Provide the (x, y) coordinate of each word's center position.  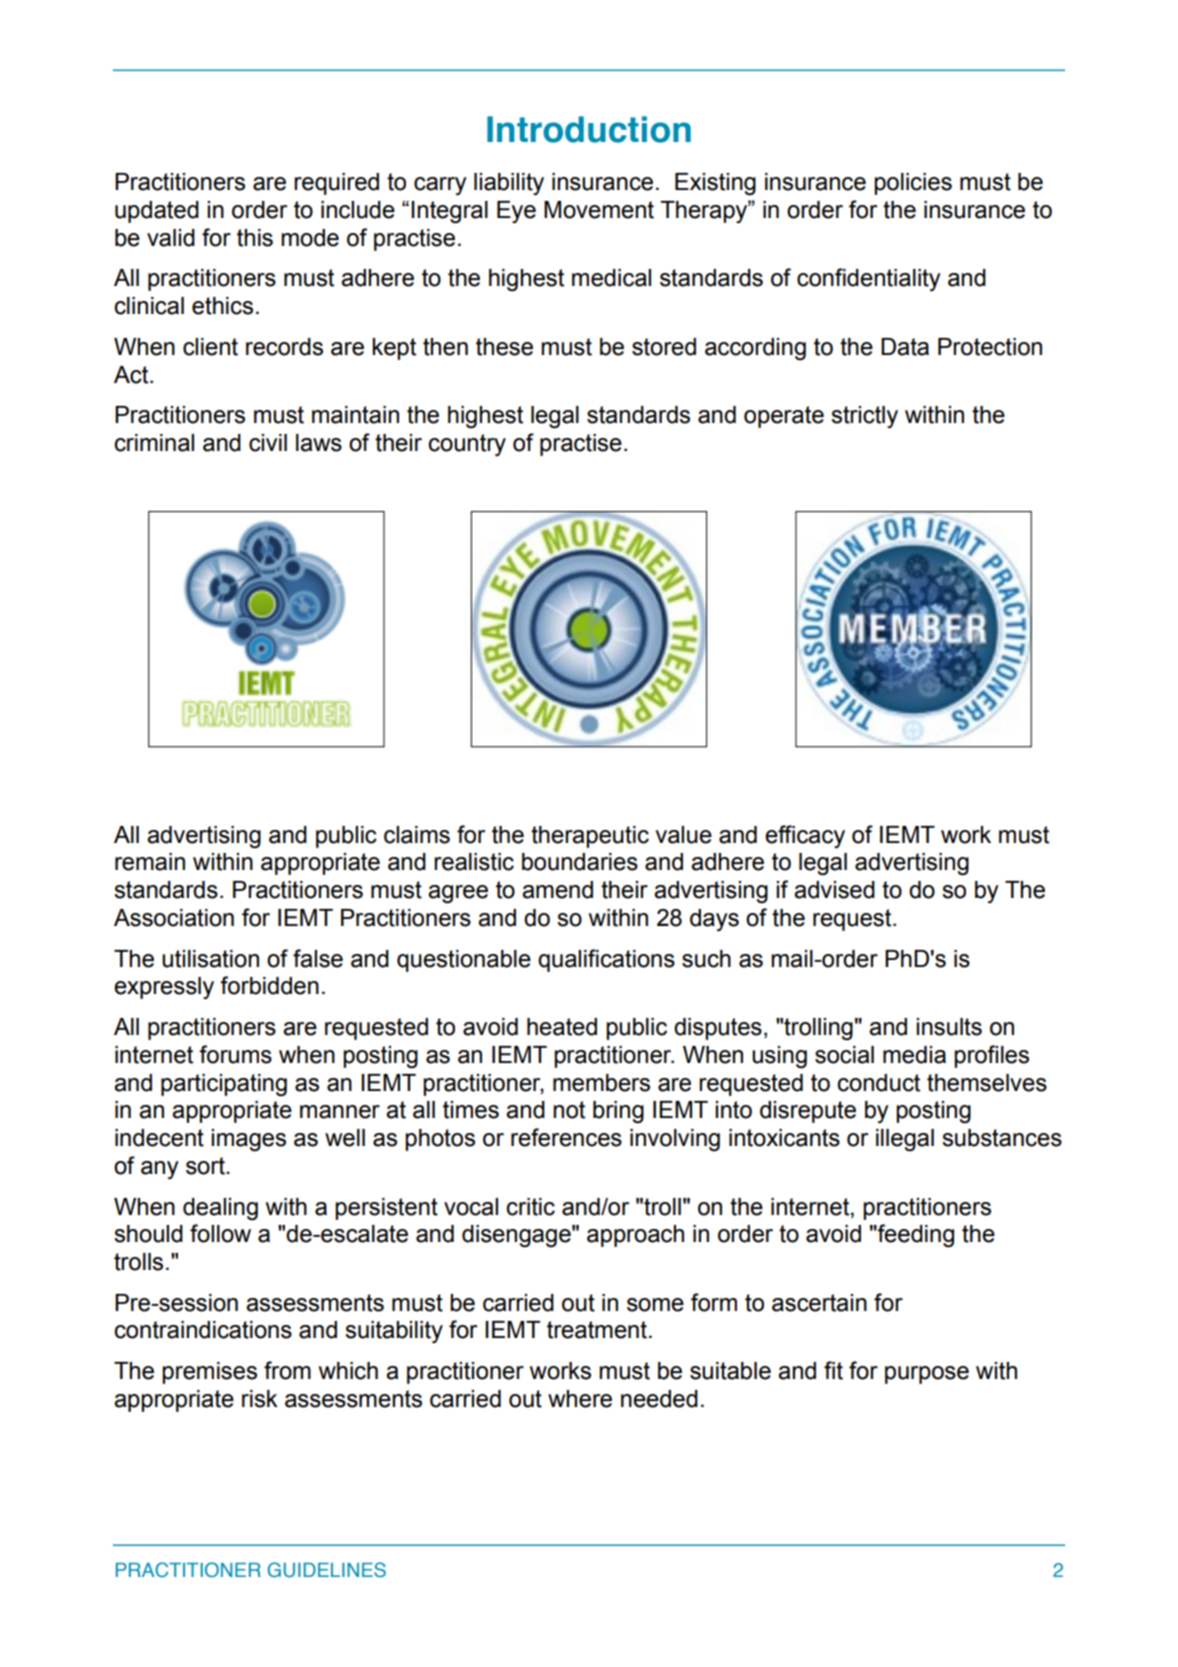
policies (913, 184)
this (255, 238)
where (580, 1399)
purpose (927, 1375)
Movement (599, 210)
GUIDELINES (327, 1570)
